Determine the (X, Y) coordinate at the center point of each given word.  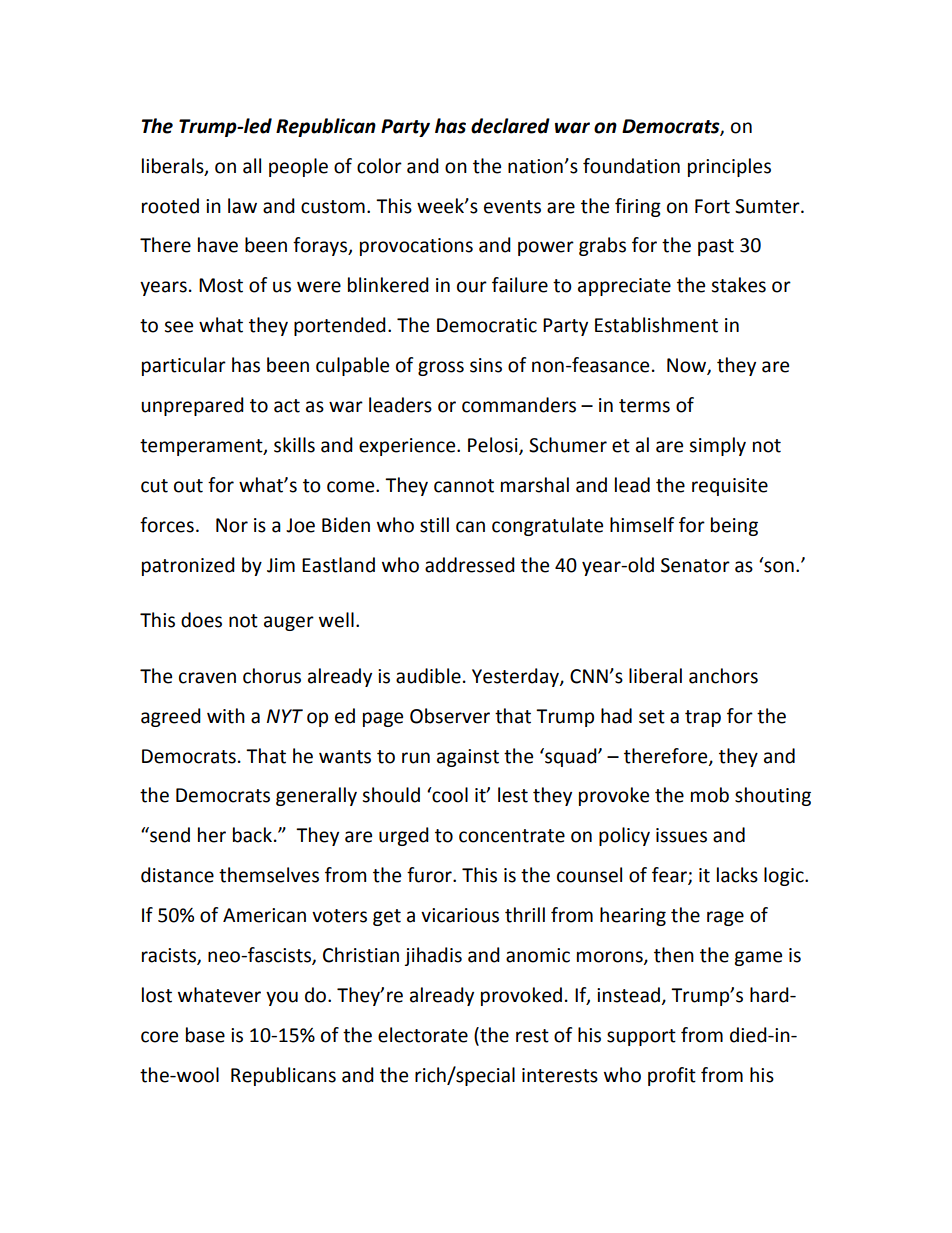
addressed (470, 565)
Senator (695, 565)
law (242, 206)
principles (729, 167)
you (282, 998)
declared (510, 126)
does (201, 620)
